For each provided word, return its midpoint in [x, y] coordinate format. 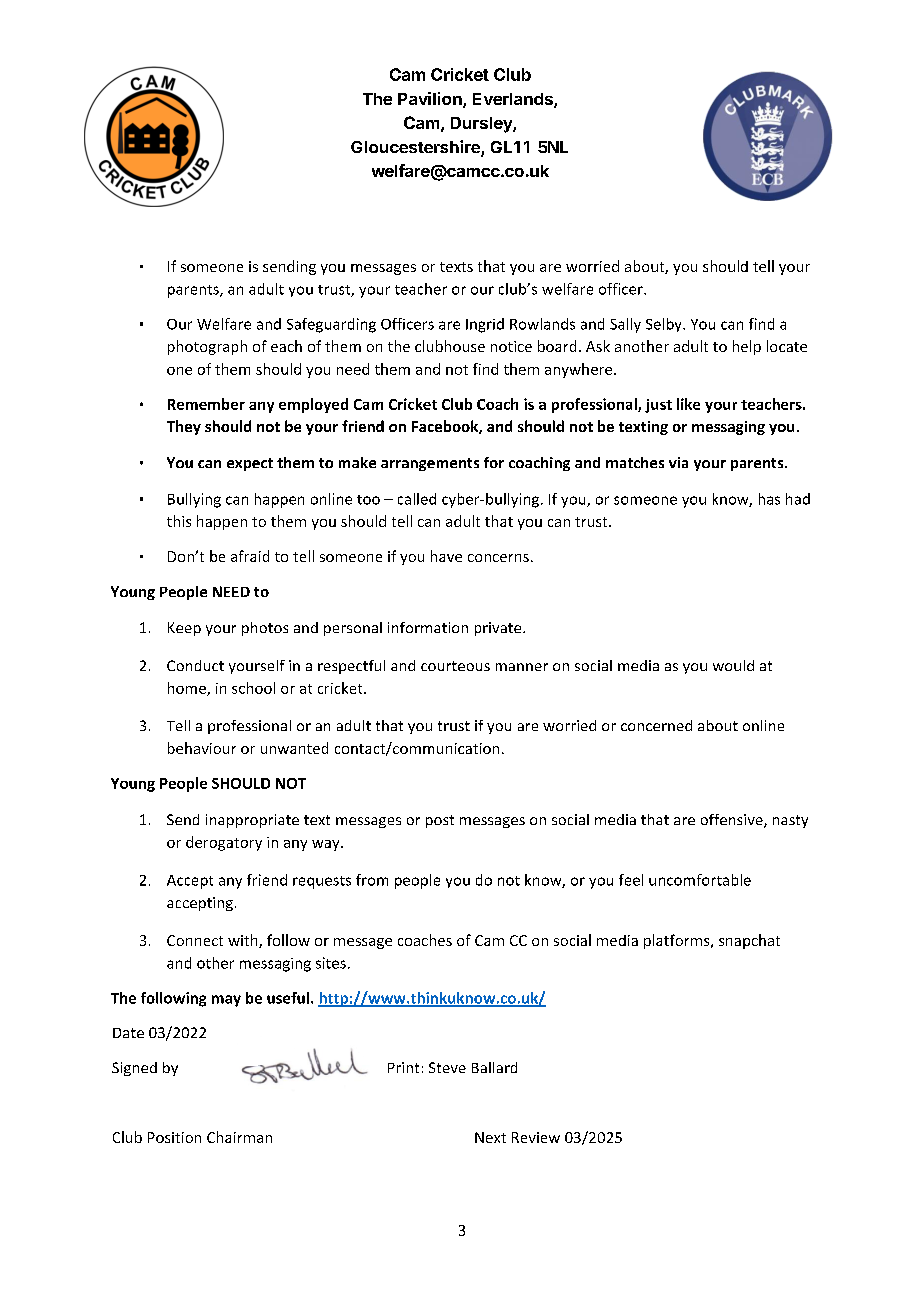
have [446, 556]
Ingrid [485, 325]
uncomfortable [700, 880]
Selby [665, 325]
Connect [195, 940]
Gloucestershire [416, 148]
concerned [656, 725]
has [769, 499]
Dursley [482, 125]
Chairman [239, 1137]
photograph [207, 347]
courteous [455, 666]
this [179, 521]
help [747, 347]
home [188, 689]
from [372, 880]
